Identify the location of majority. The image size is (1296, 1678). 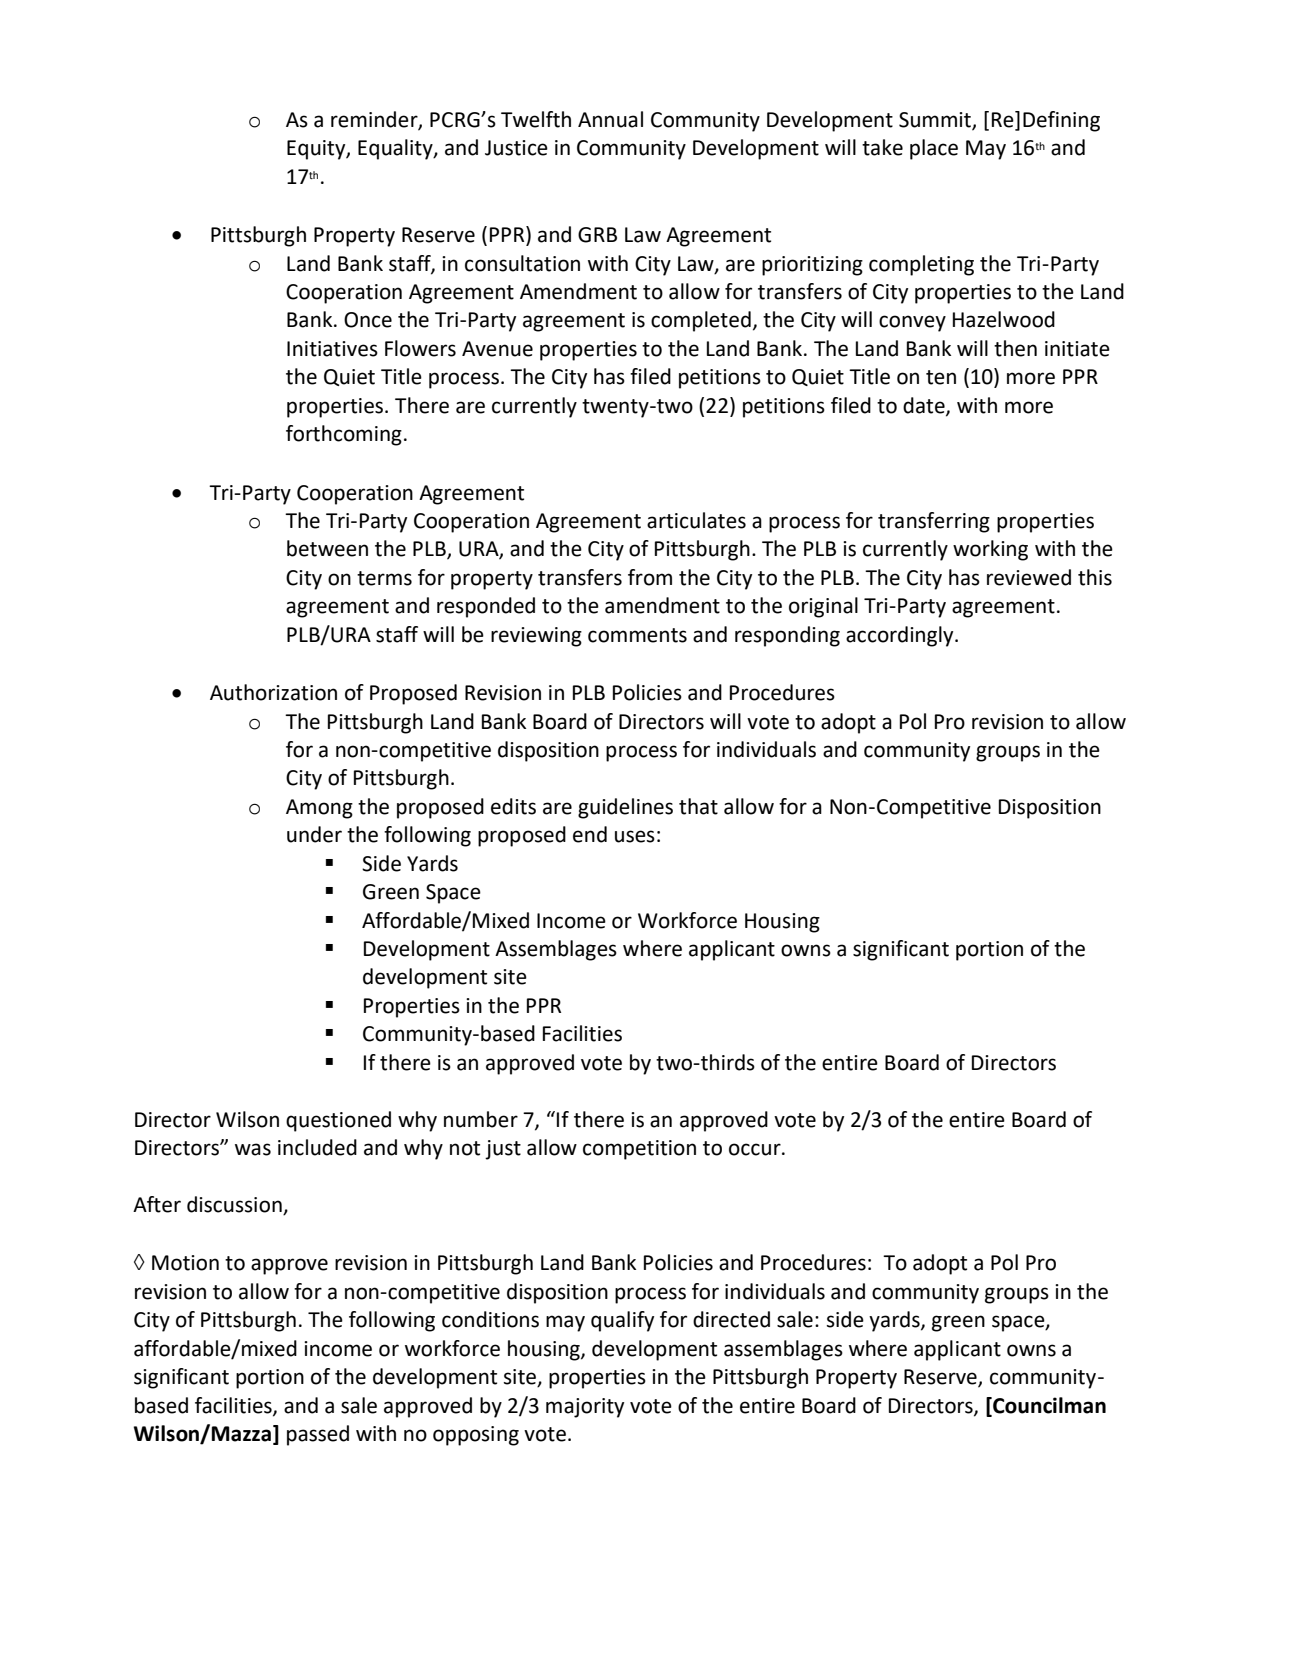
(585, 1408).
